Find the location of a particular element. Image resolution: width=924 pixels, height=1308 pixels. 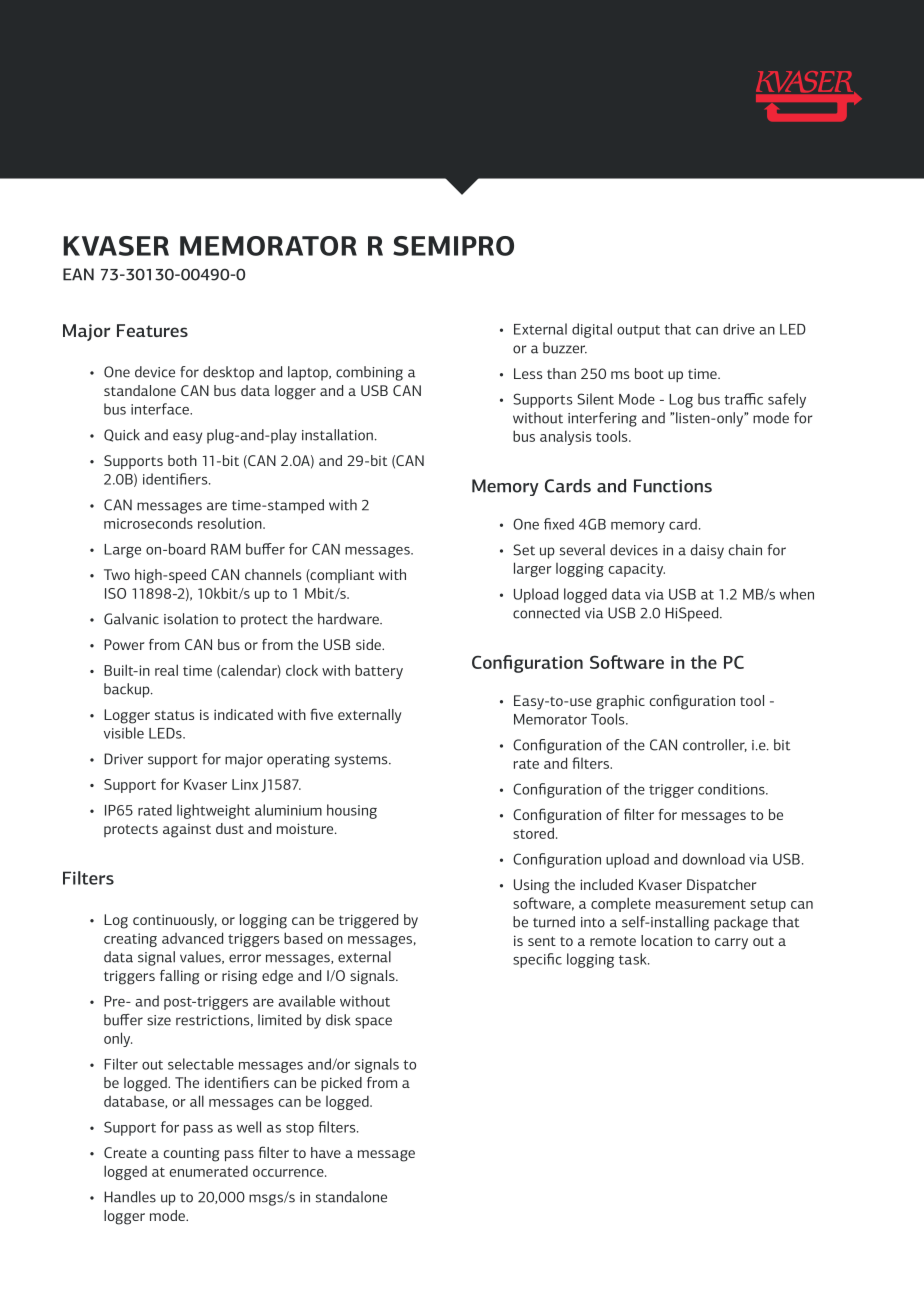

output is located at coordinates (638, 331).
